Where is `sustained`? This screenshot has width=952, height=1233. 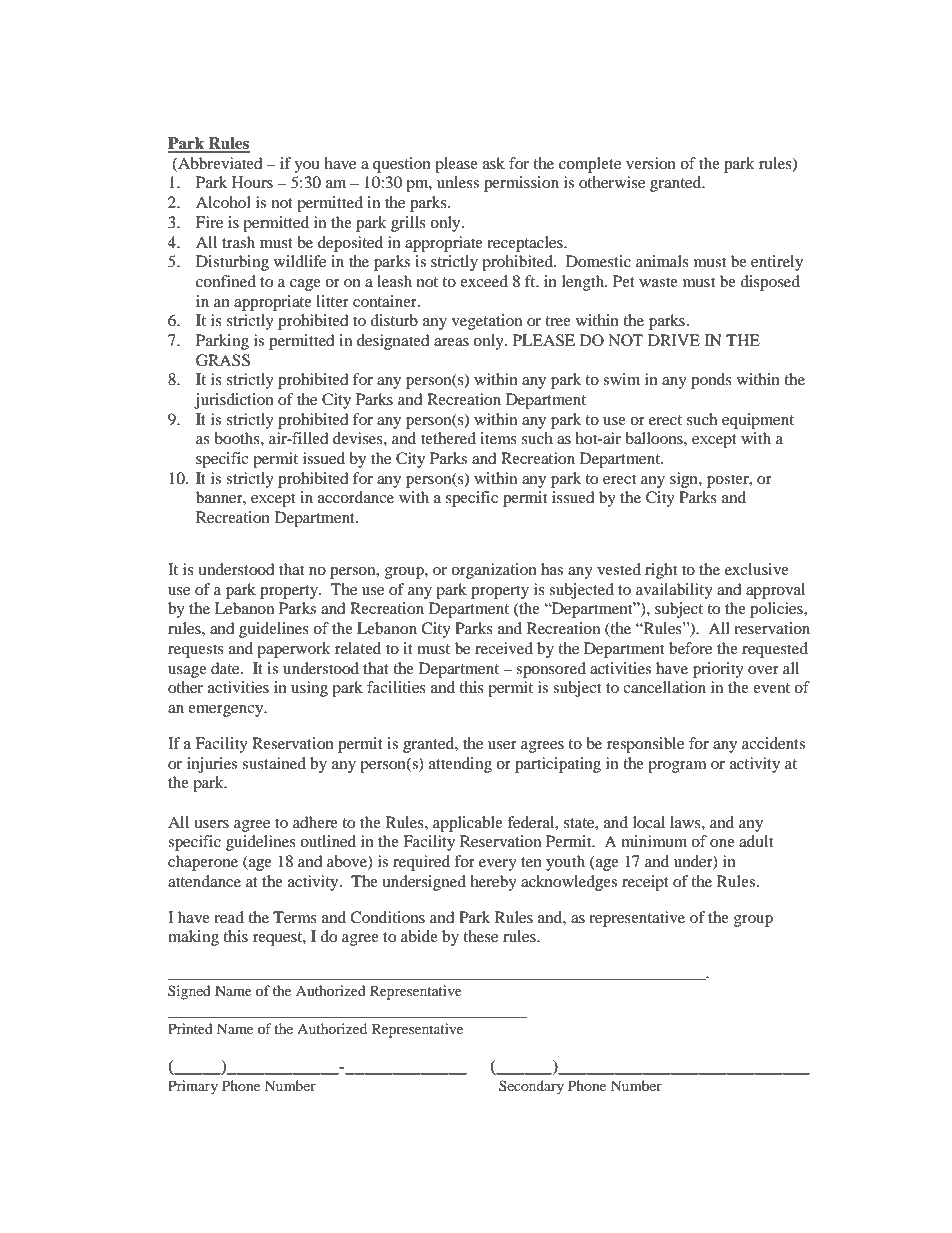
sustained is located at coordinates (274, 763).
